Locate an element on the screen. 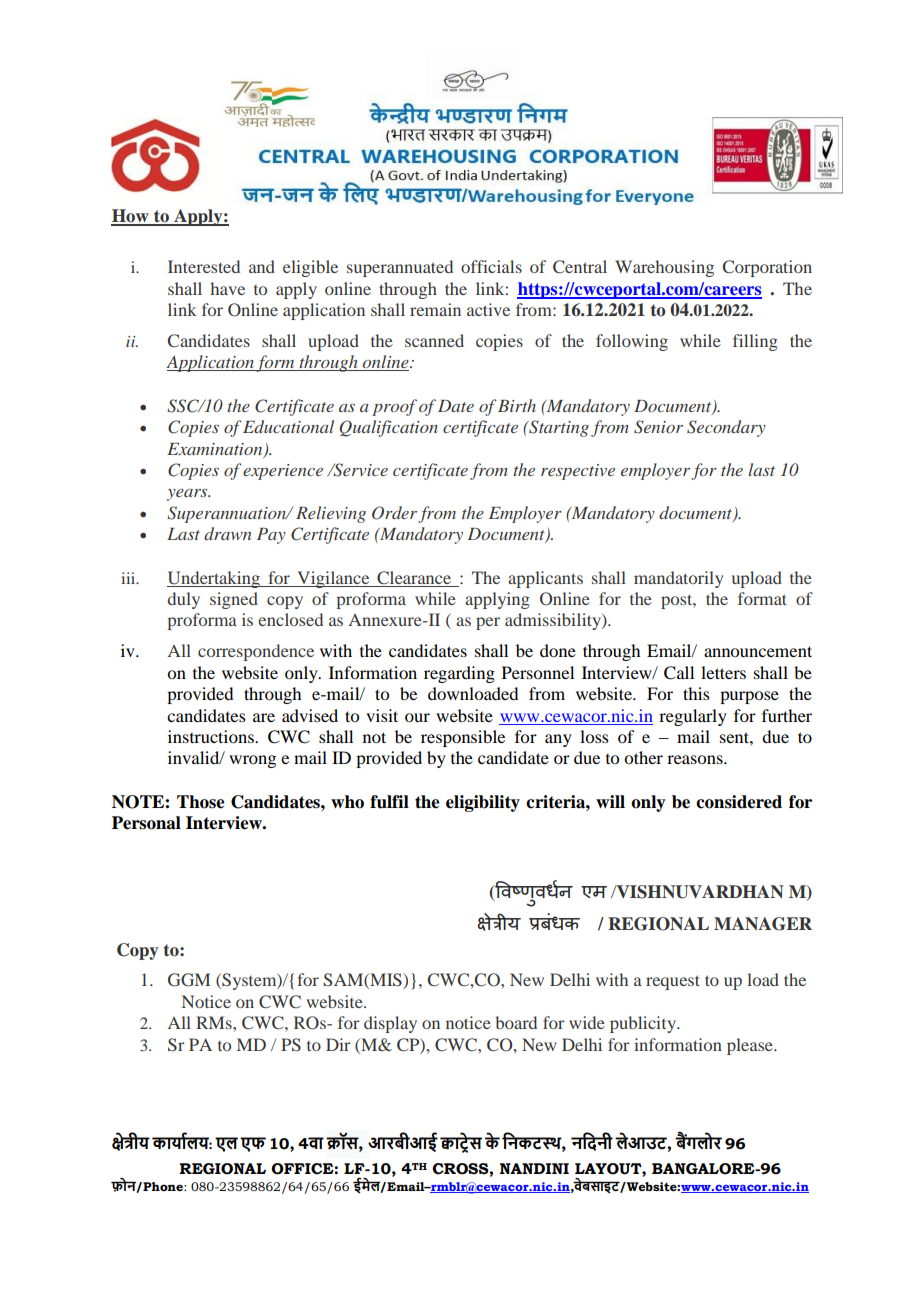 The image size is (924, 1308). Order is located at coordinates (394, 513).
